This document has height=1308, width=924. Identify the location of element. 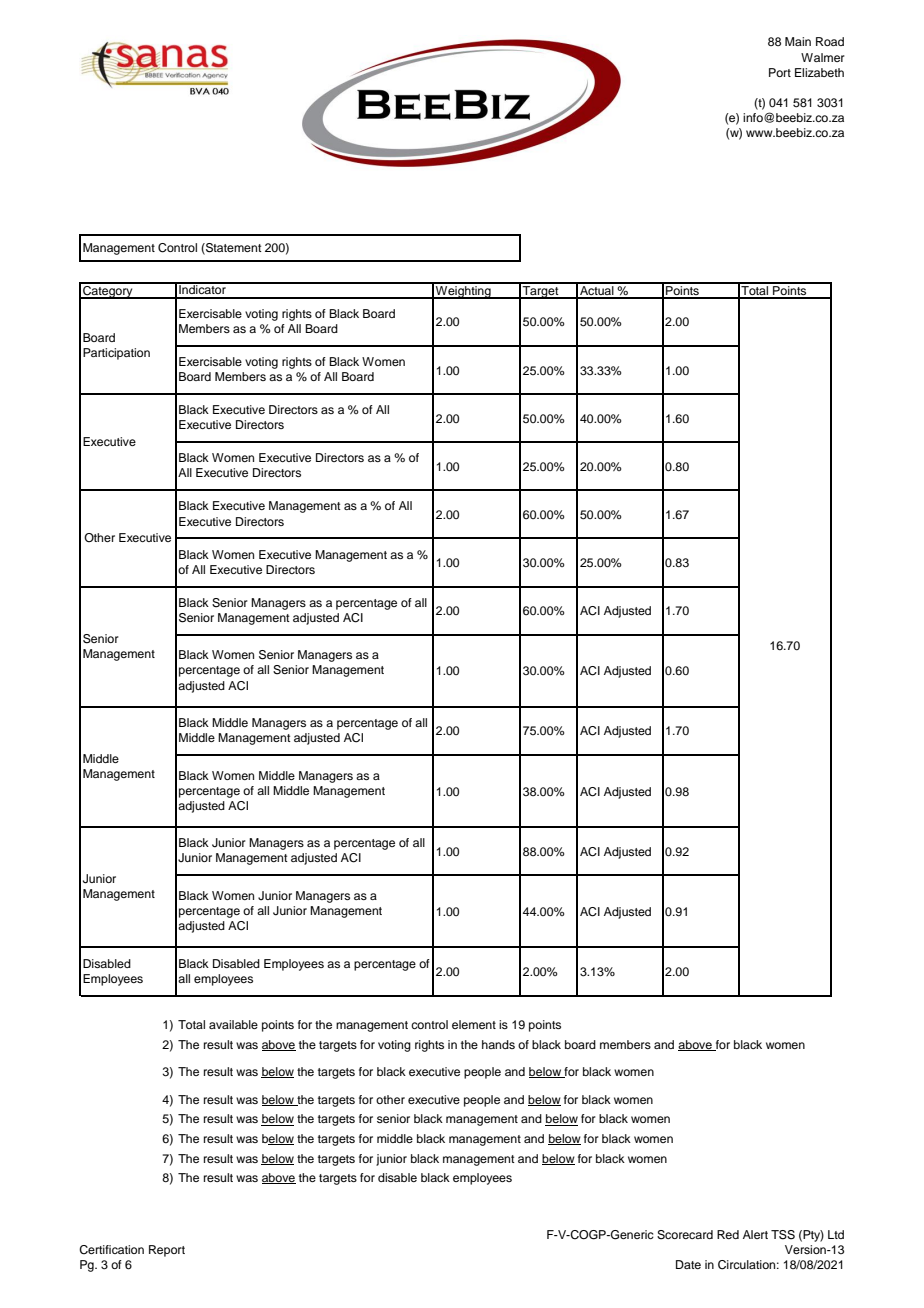
(474, 1024).
